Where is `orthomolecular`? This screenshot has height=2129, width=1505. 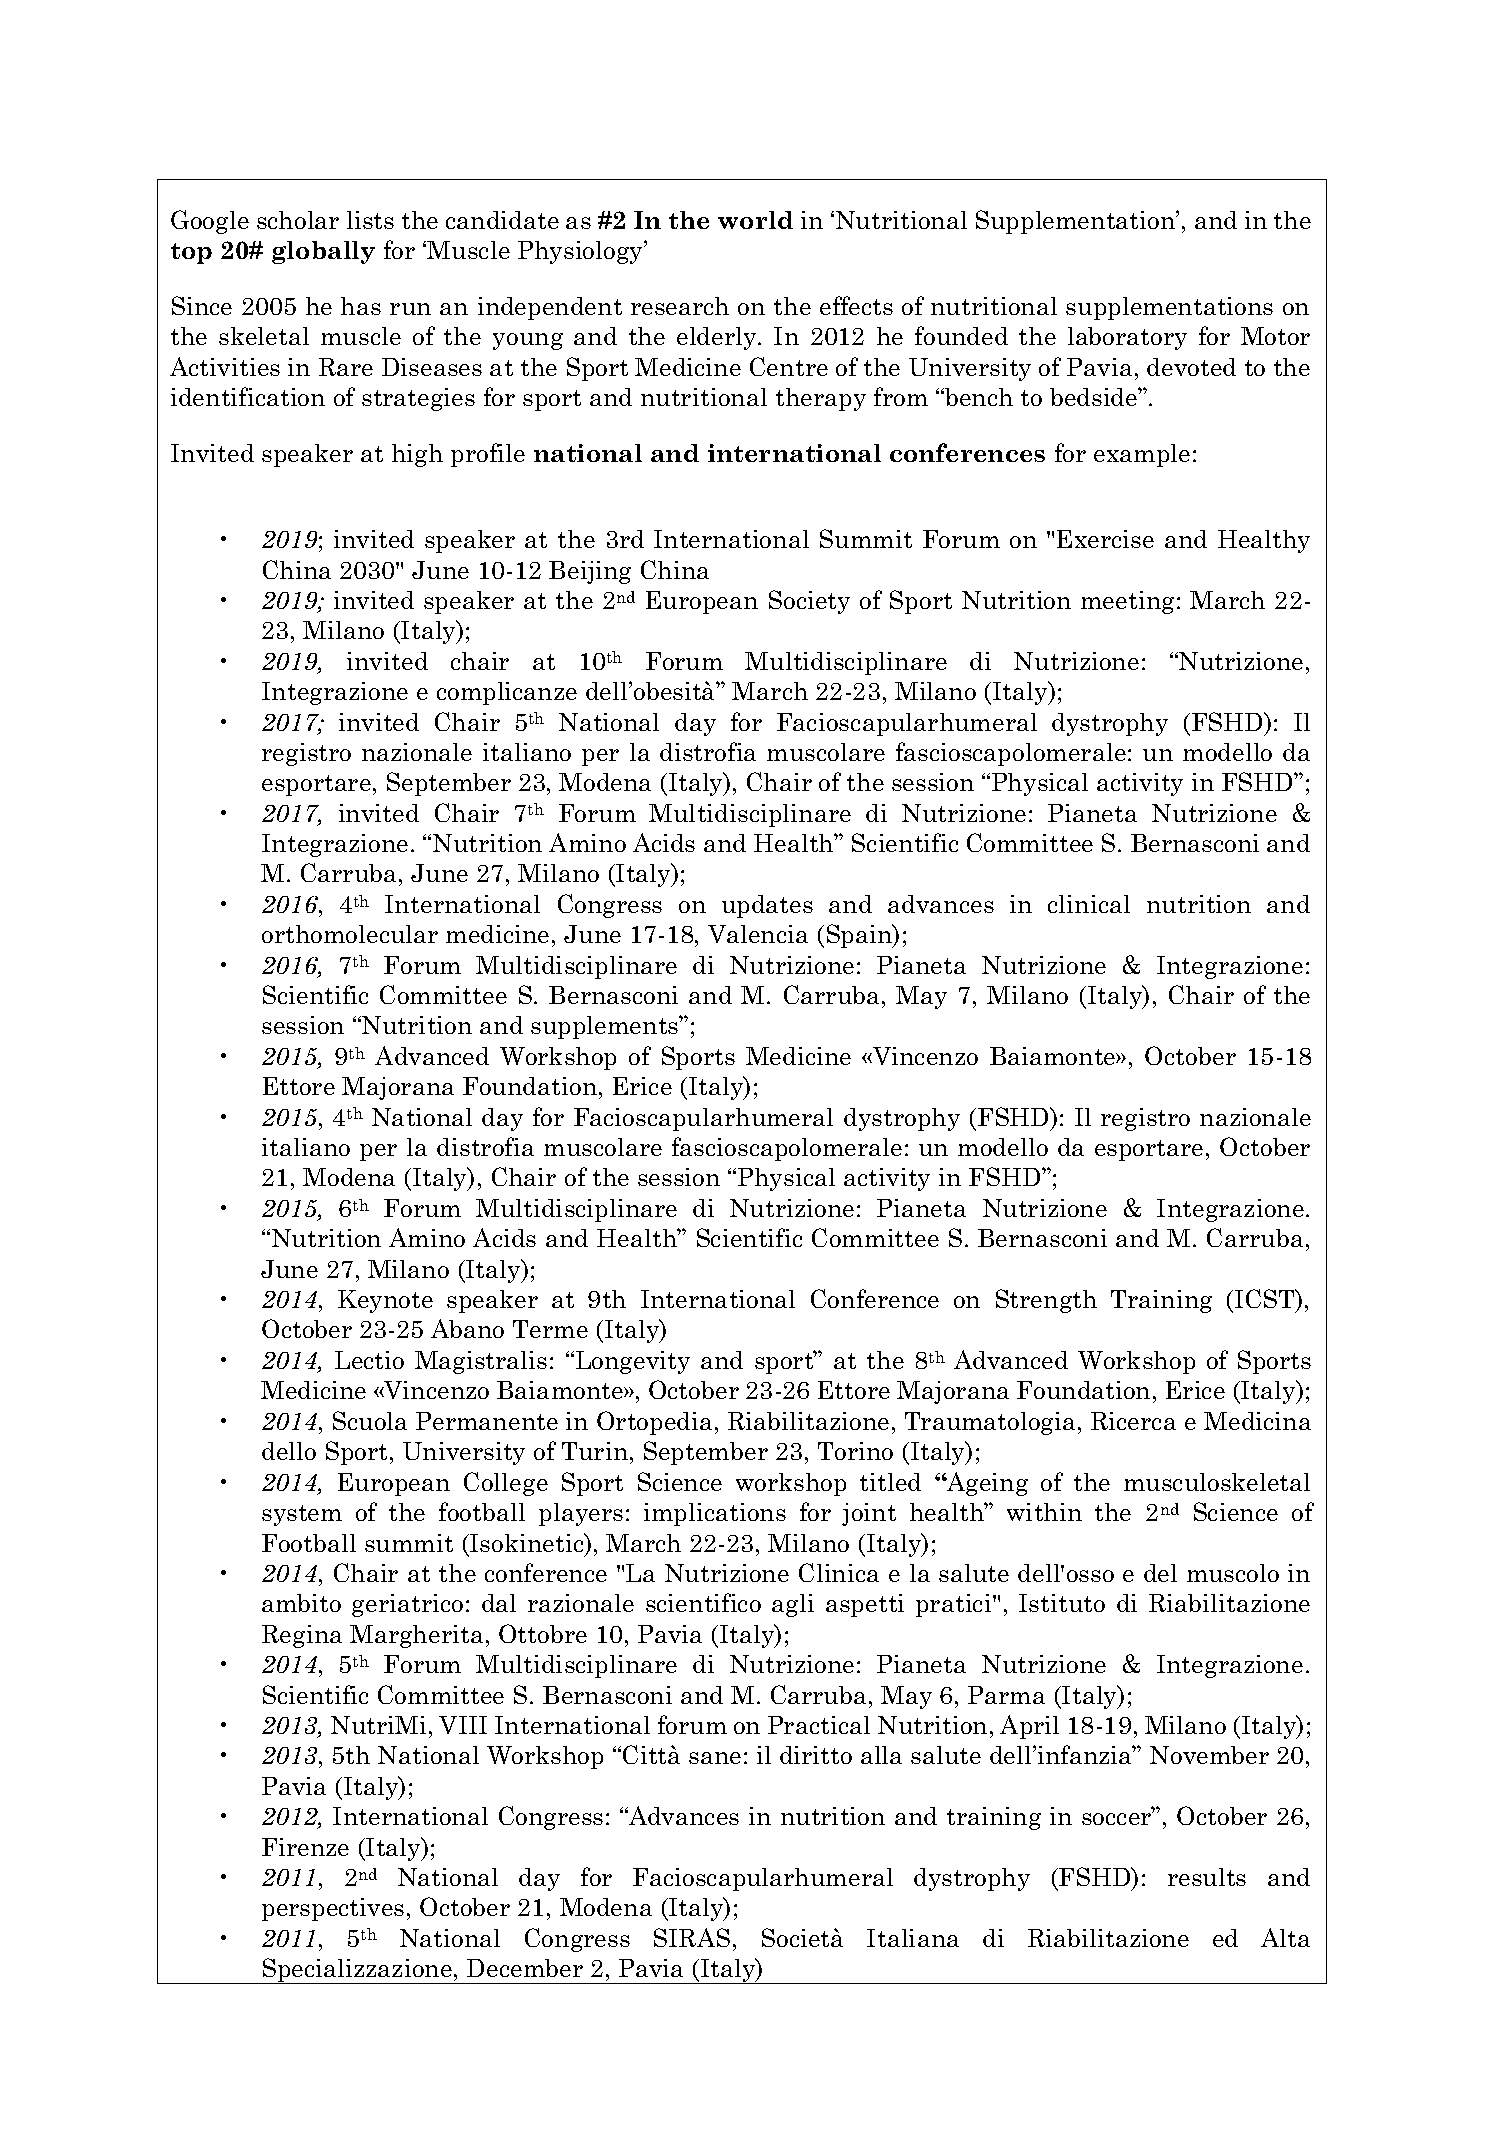 orthomolecular is located at coordinates (350, 934).
